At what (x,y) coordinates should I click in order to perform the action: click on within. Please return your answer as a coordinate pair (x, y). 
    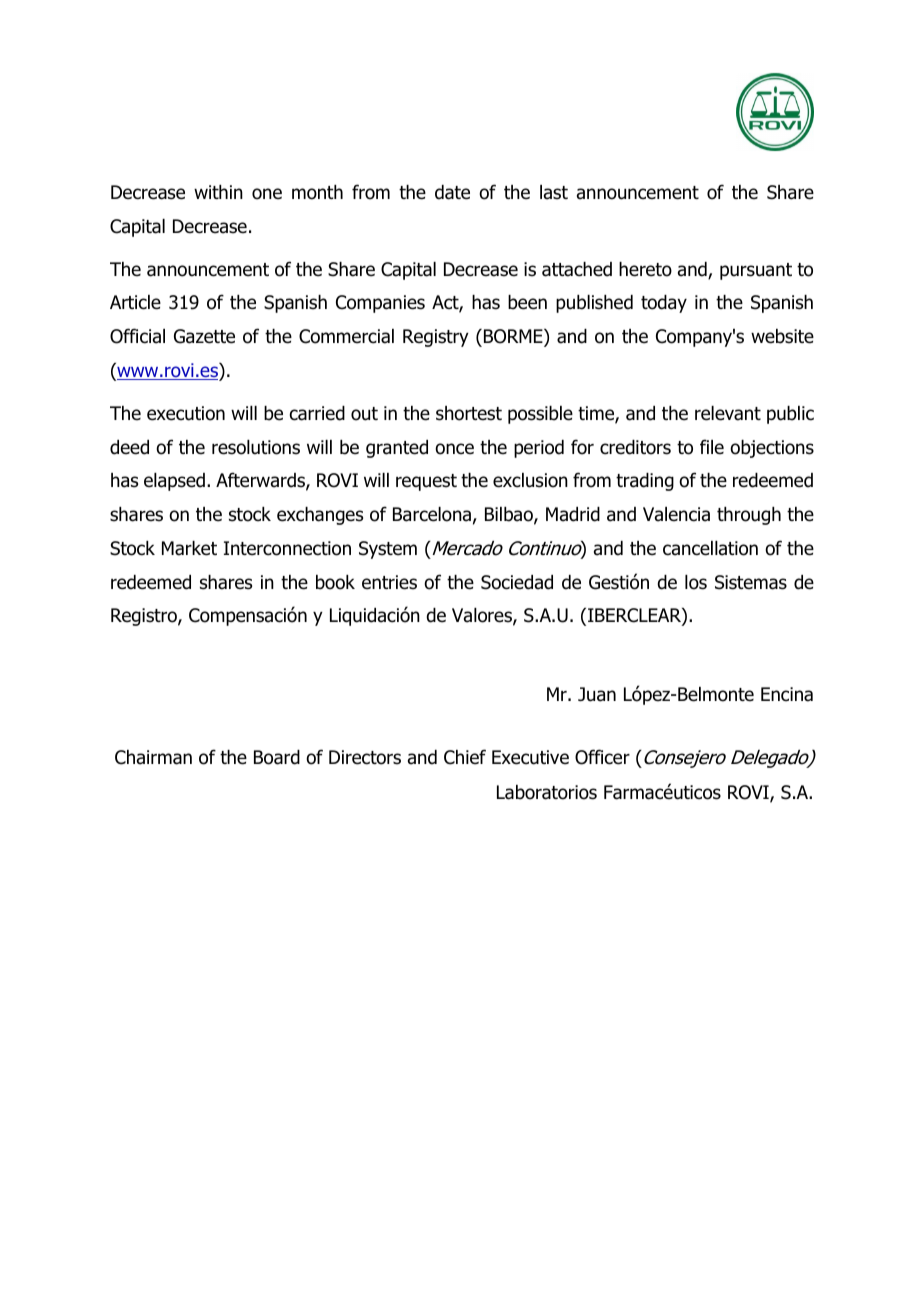
    Looking at the image, I should click on (218, 192).
